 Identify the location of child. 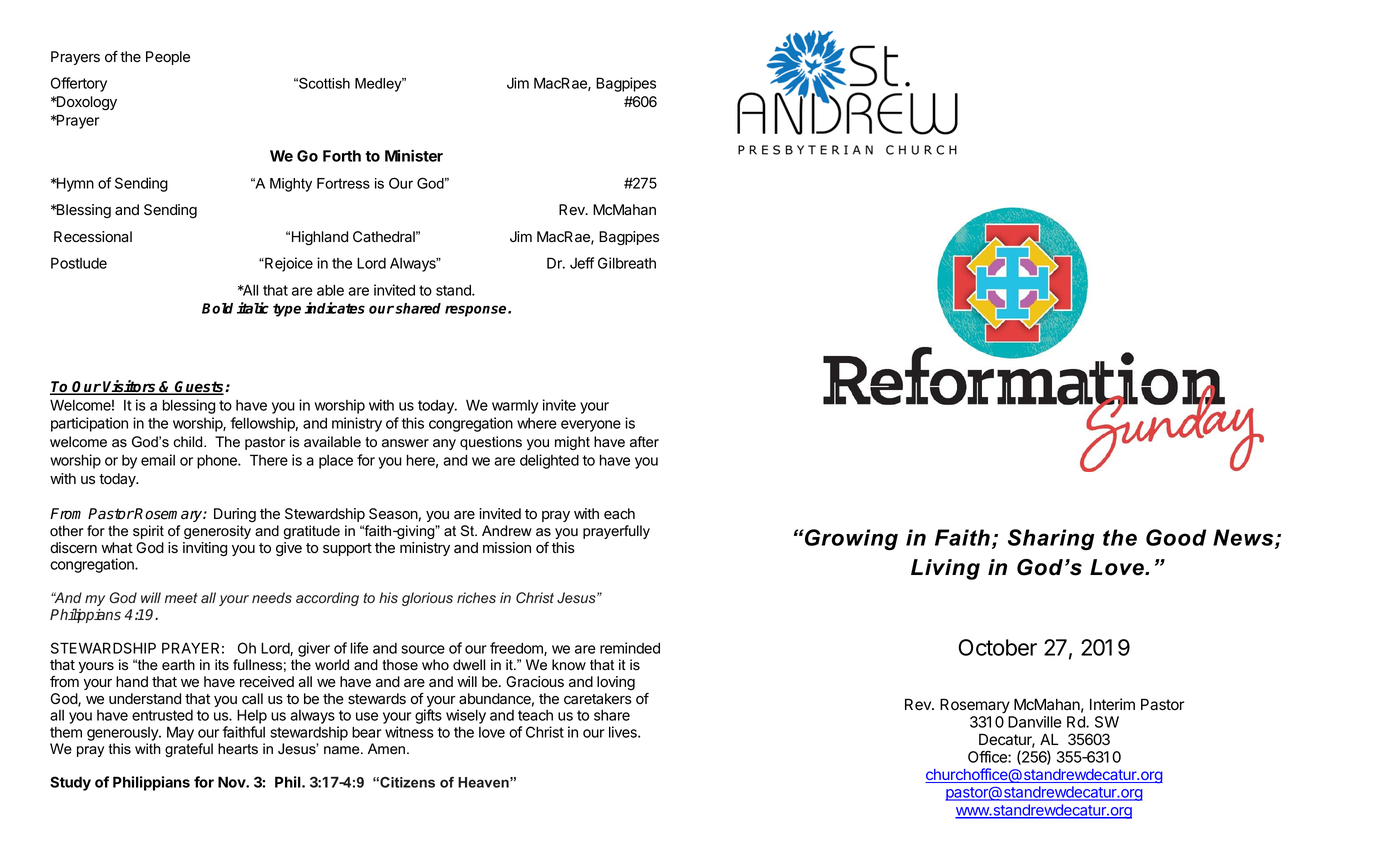
(189, 442).
